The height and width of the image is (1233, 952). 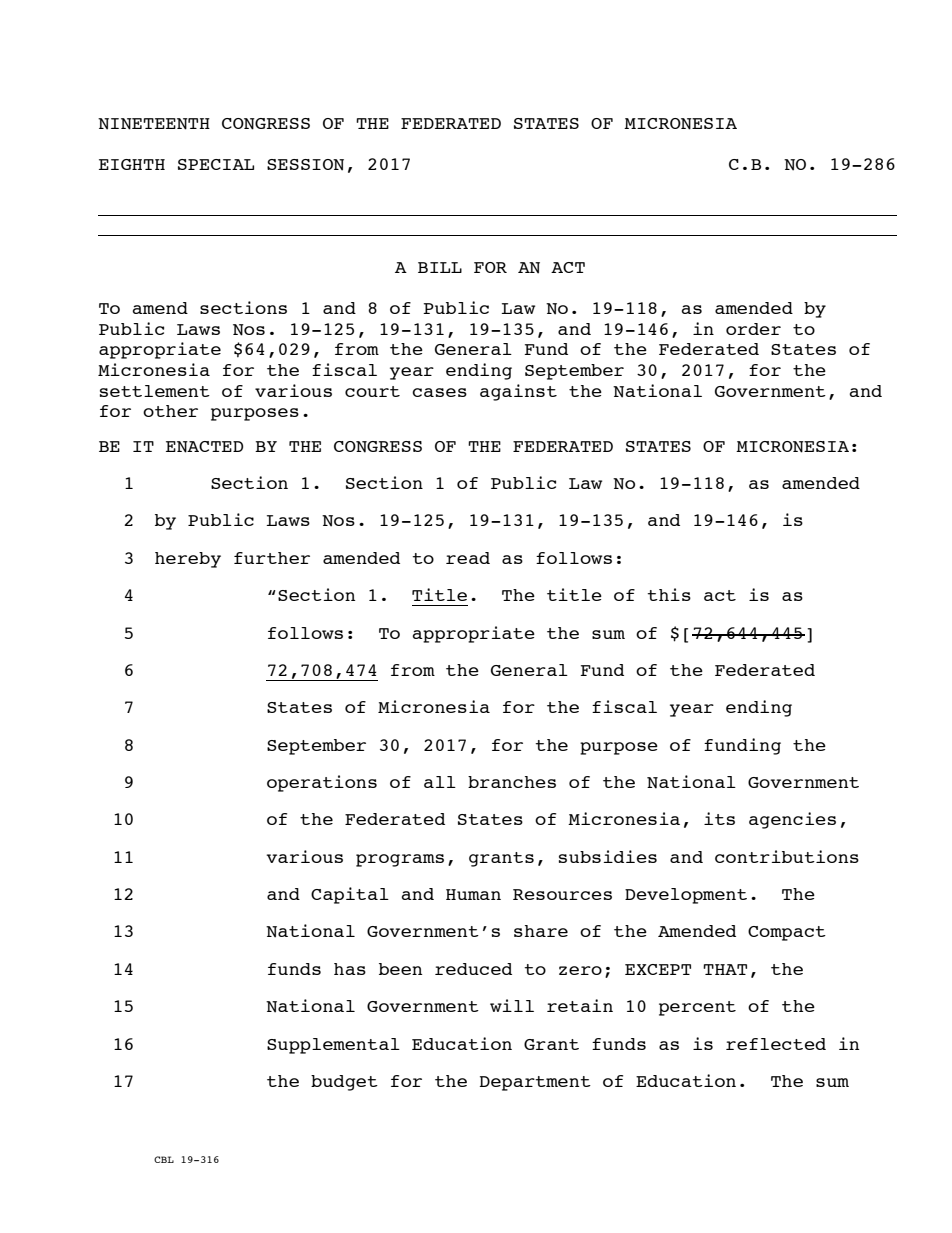 I want to click on SPECIAL, so click(x=216, y=164).
